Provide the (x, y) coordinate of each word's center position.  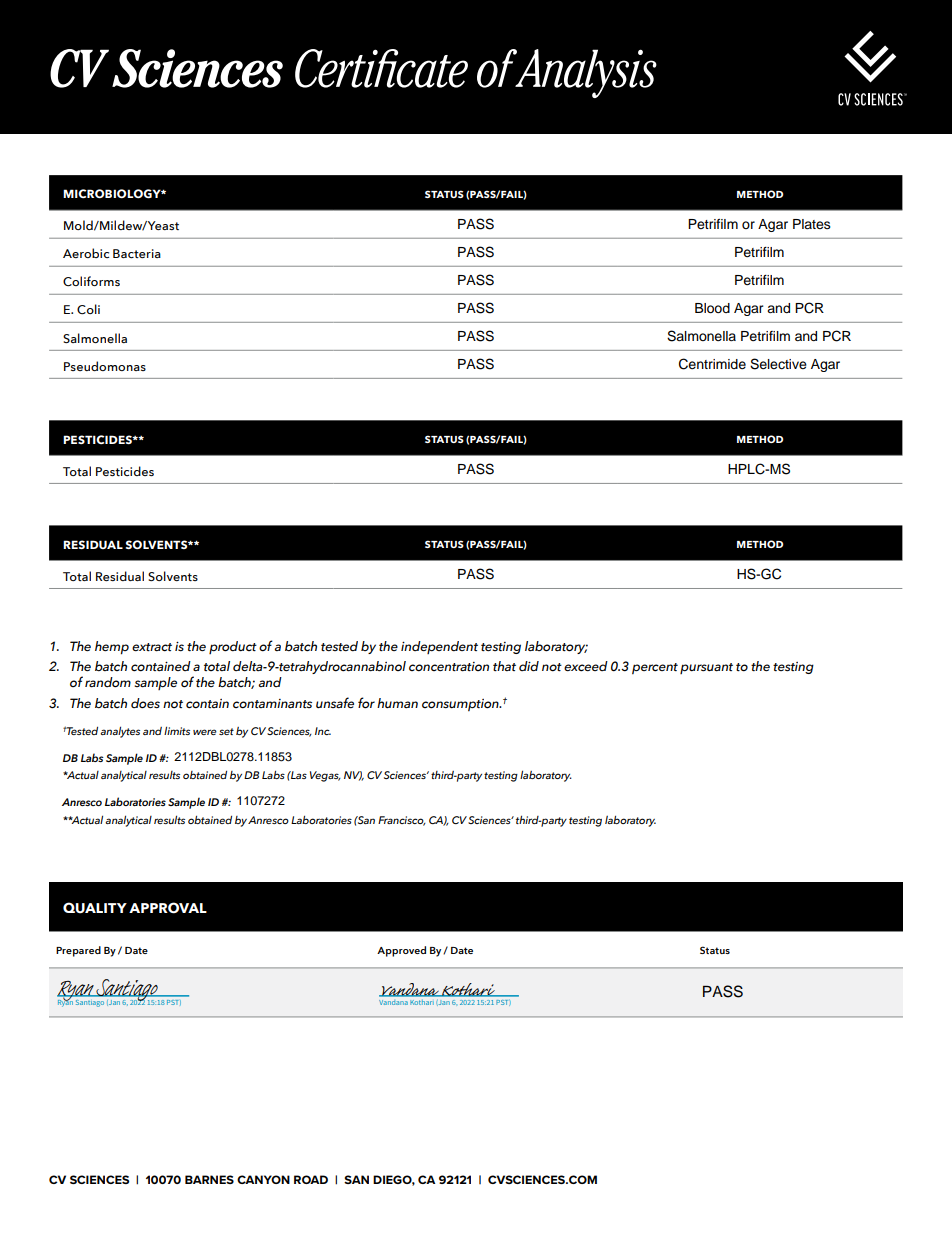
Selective (778, 364)
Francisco (402, 821)
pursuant (706, 668)
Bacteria (137, 253)
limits (177, 730)
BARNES (209, 1179)
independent (439, 647)
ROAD (311, 1179)
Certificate (381, 68)
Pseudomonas (105, 366)
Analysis (585, 73)
